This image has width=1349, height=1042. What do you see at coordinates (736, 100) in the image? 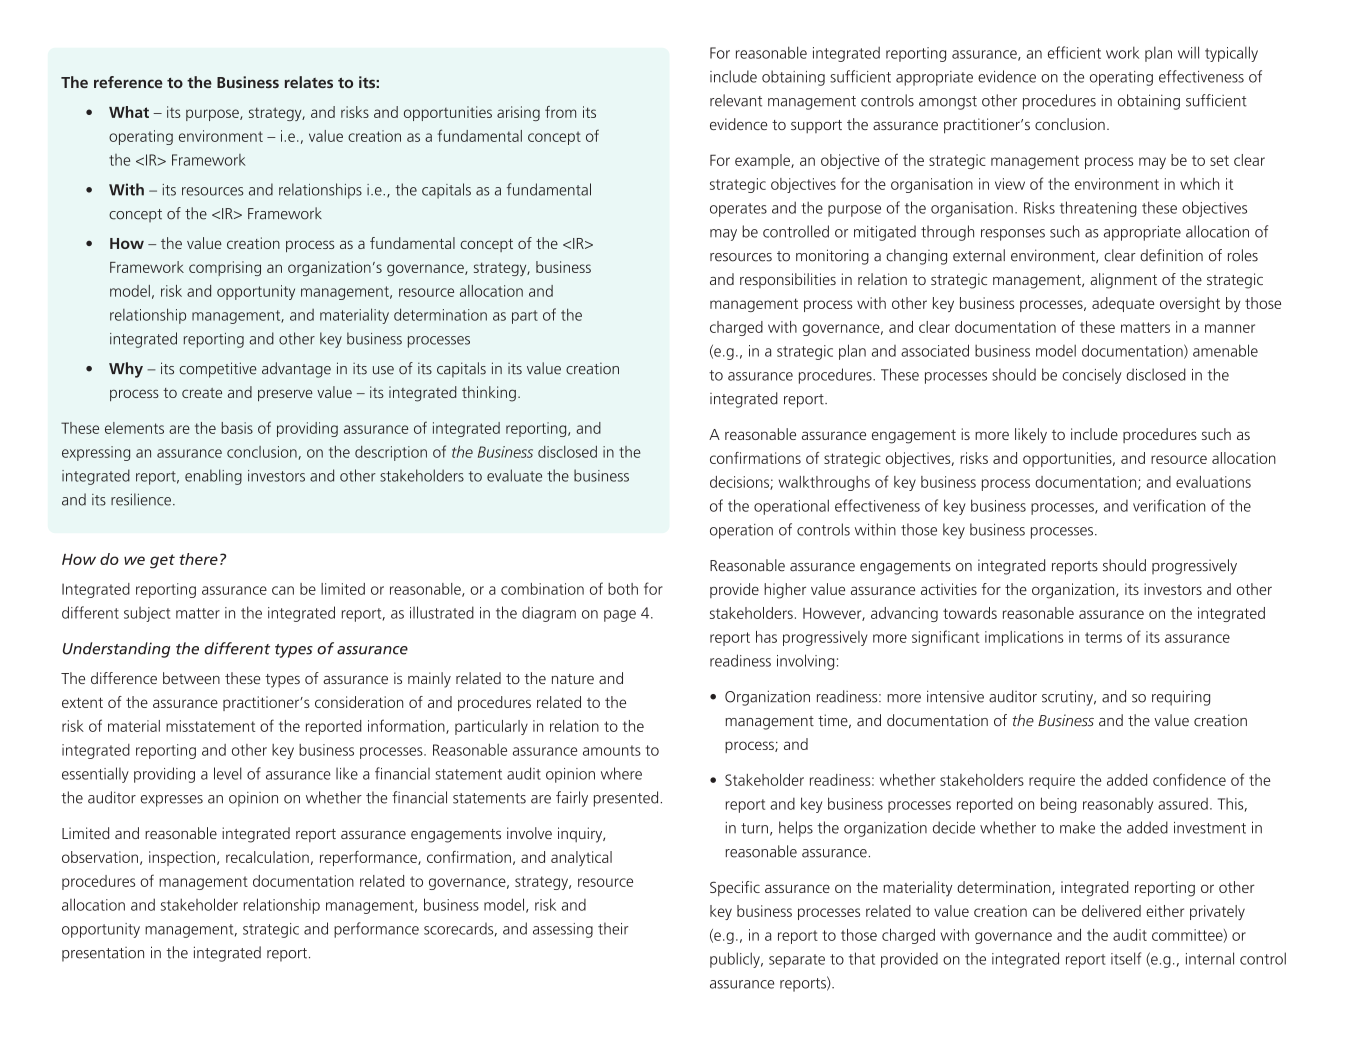
I see `relevant` at bounding box center [736, 100].
